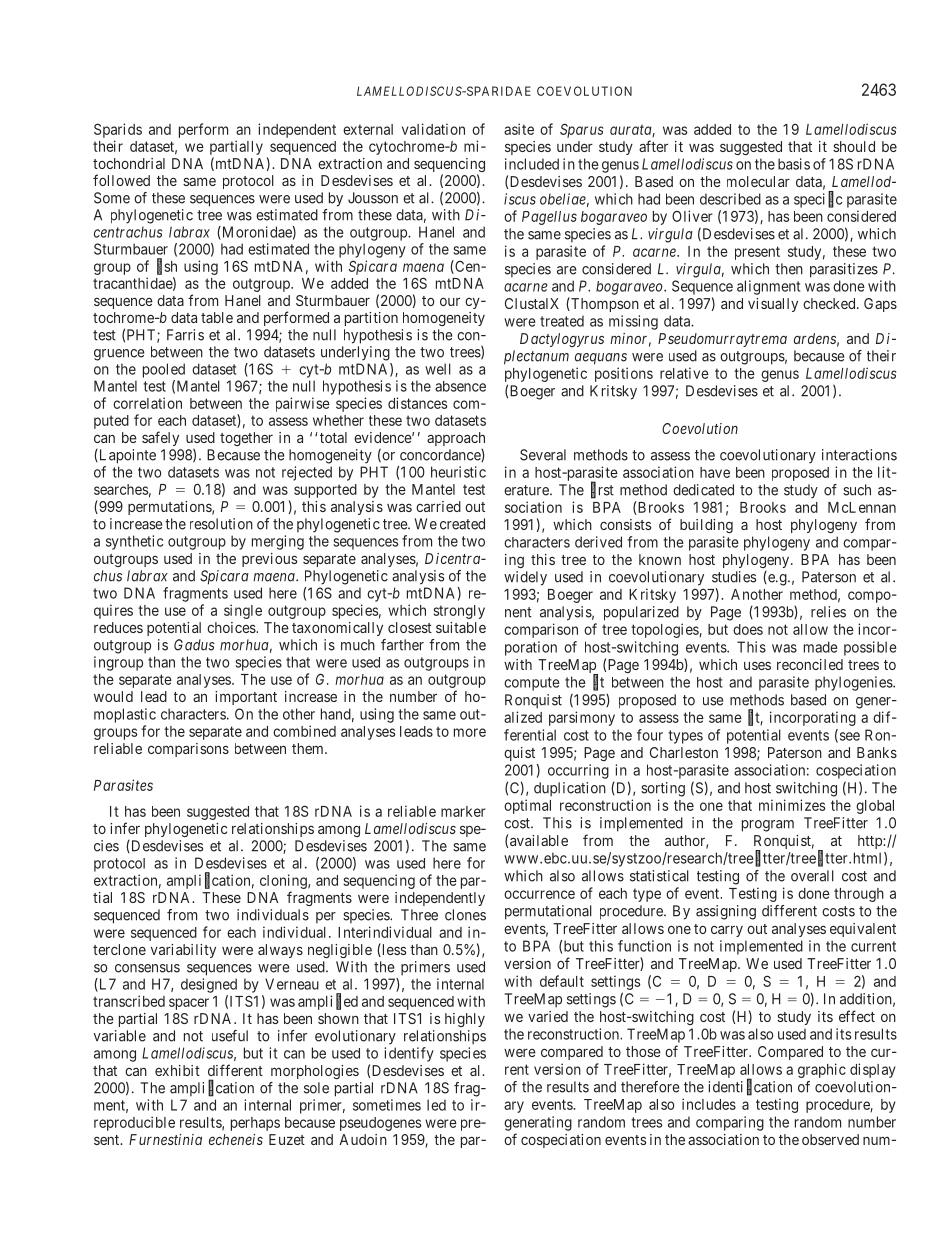  Describe the element at coordinates (539, 894) in the image. I see `occurrence` at that location.
